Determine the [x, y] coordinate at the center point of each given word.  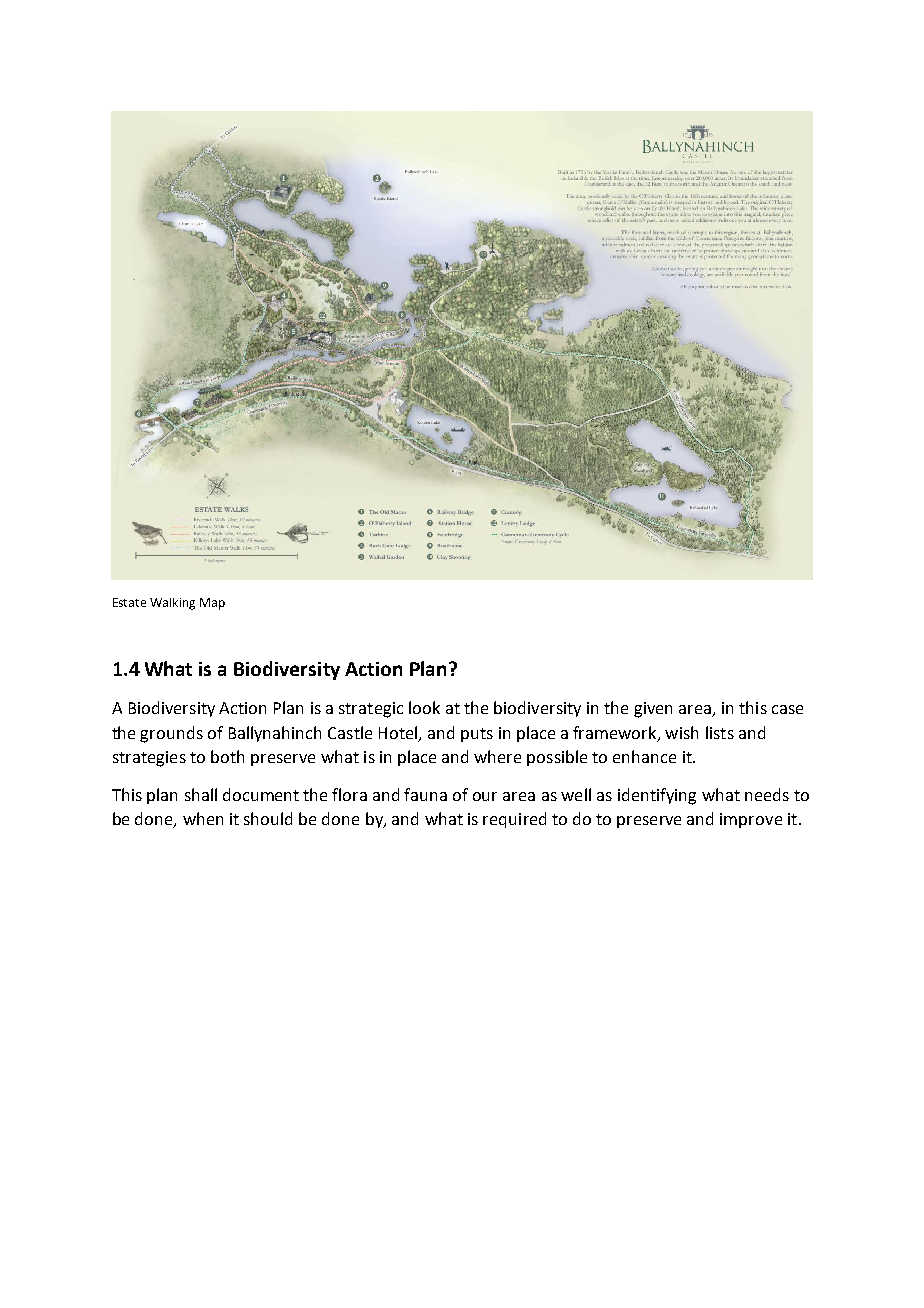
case [787, 709]
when [203, 818]
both [227, 756]
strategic [371, 710]
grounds [171, 734]
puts [477, 735]
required [514, 820]
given [653, 710]
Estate [129, 602]
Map [212, 604]
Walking [172, 604]
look [424, 707]
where [497, 756]
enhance [644, 756]
